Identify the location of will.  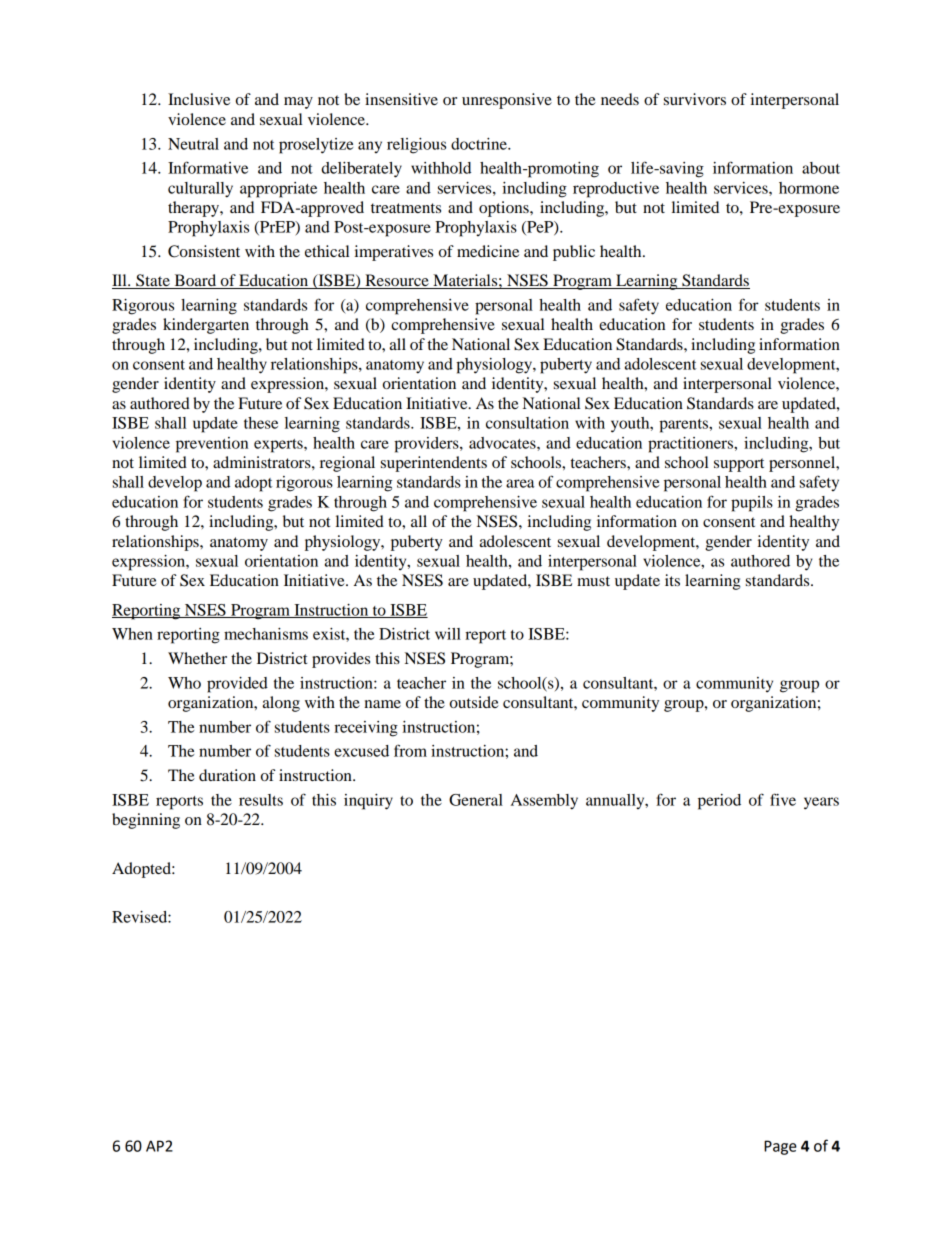
(448, 634).
